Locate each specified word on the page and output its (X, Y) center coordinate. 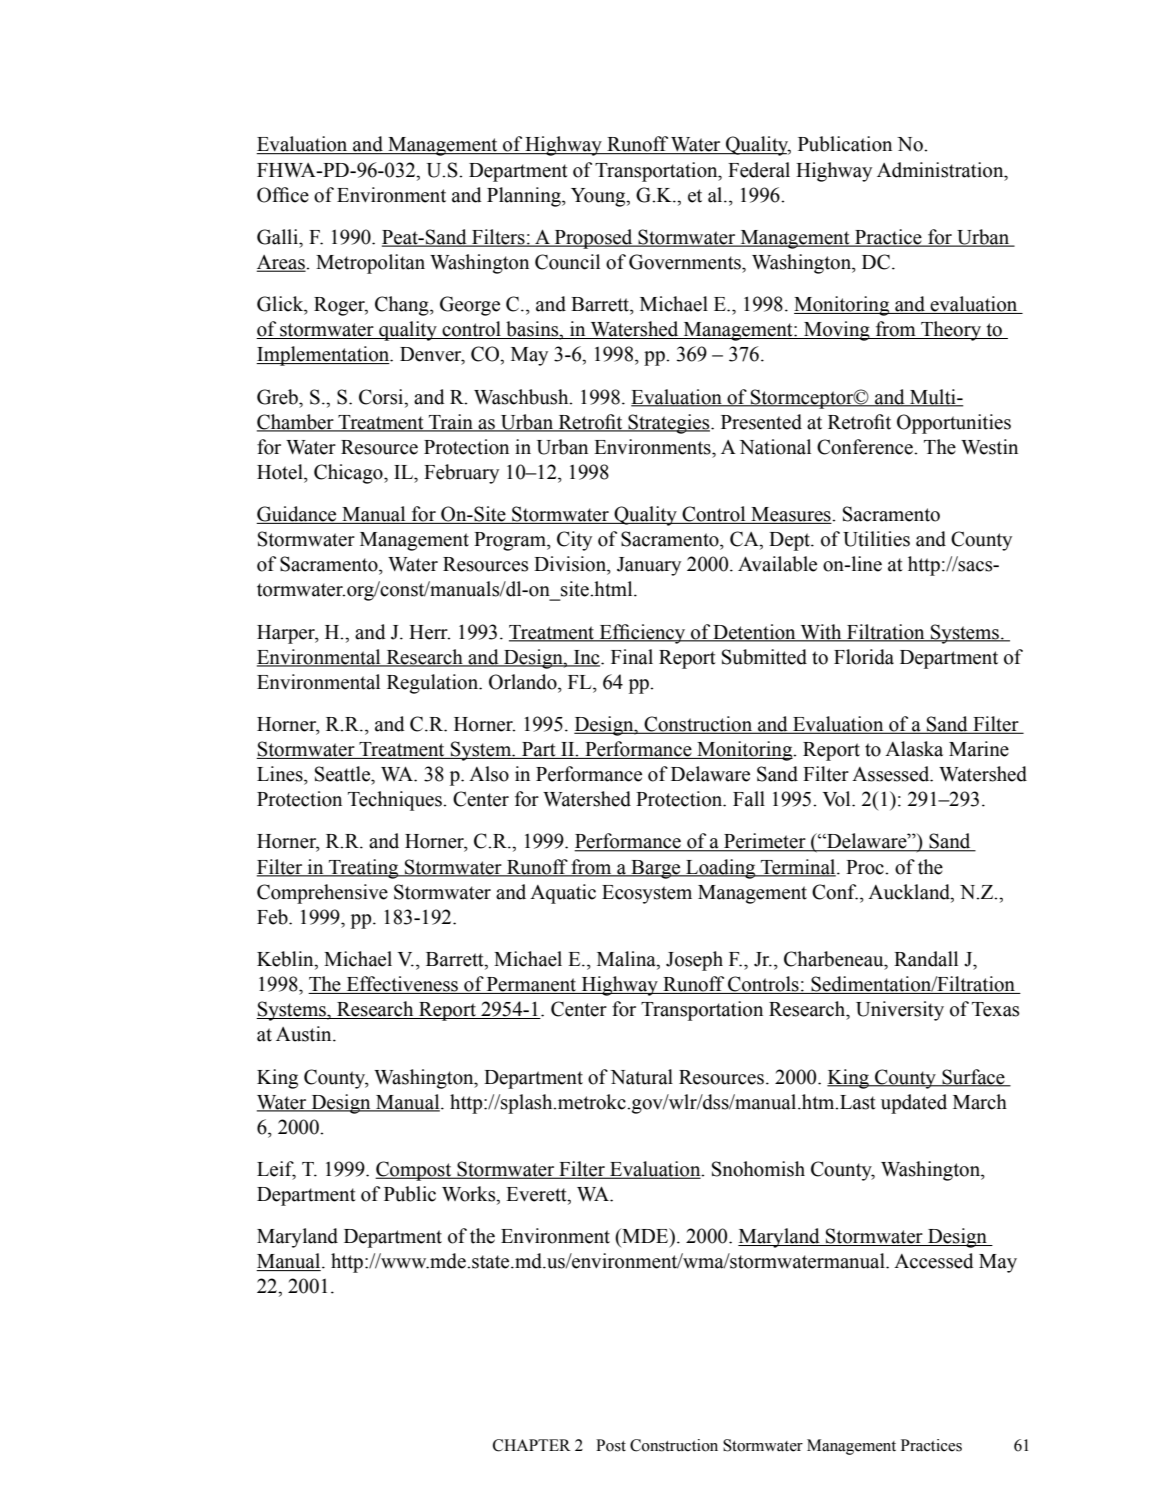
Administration (941, 170)
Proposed (593, 239)
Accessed (934, 1261)
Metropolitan (370, 264)
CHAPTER (532, 1445)
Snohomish (758, 1169)
